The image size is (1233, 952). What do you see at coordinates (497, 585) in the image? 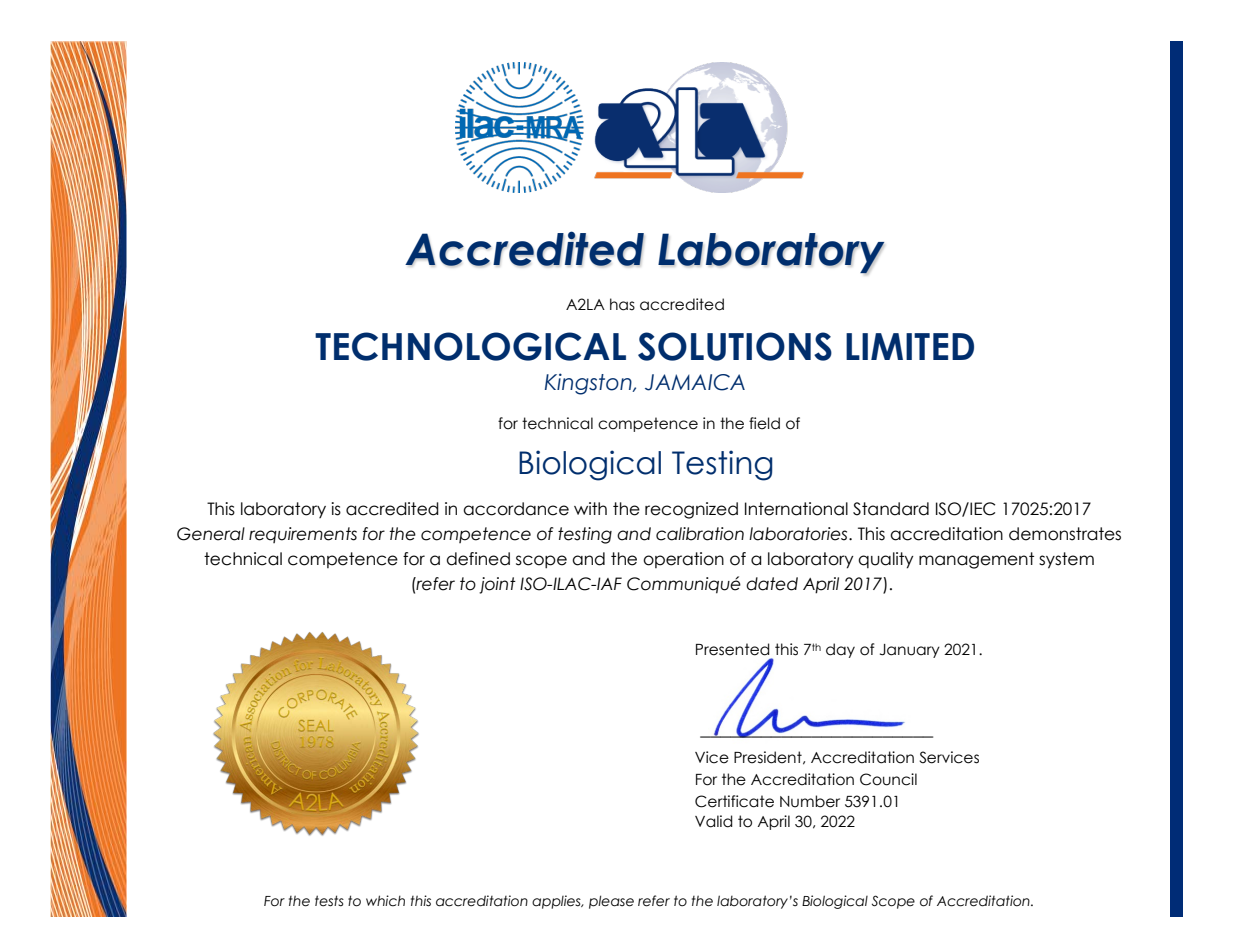
I see `joint` at bounding box center [497, 585].
